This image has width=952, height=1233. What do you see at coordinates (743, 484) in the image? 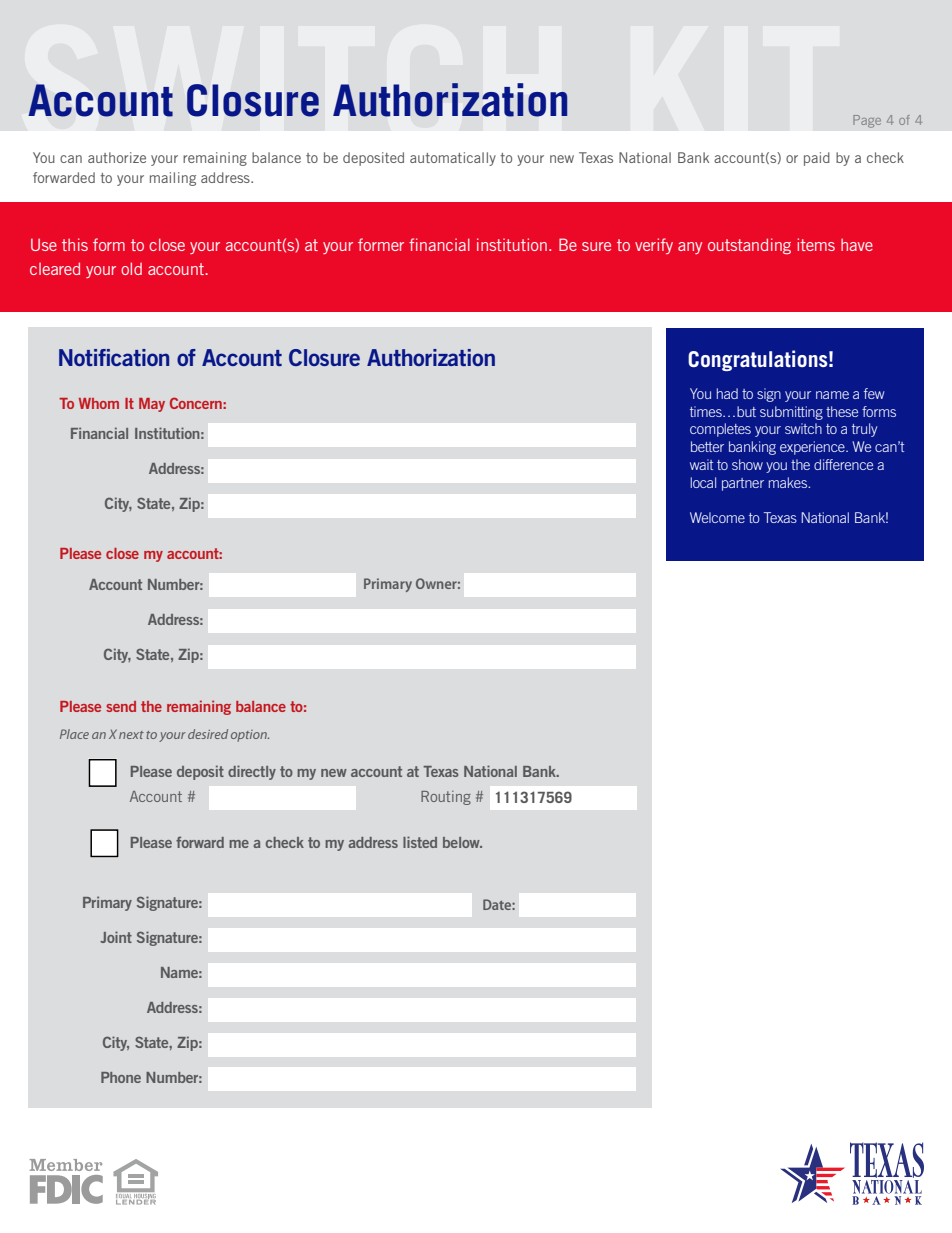
I see `partner` at bounding box center [743, 484].
